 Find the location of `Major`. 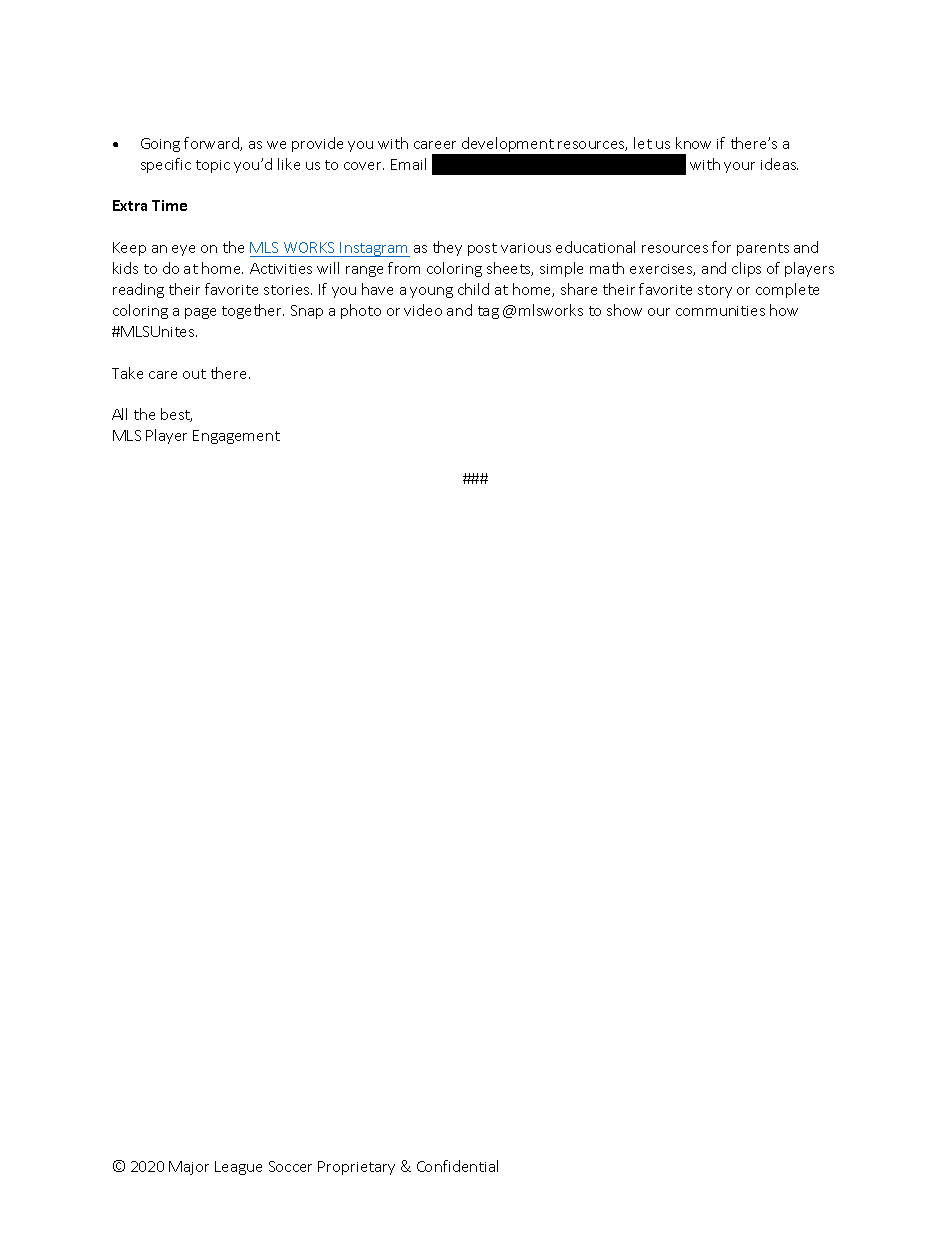

Major is located at coordinates (189, 1168).
